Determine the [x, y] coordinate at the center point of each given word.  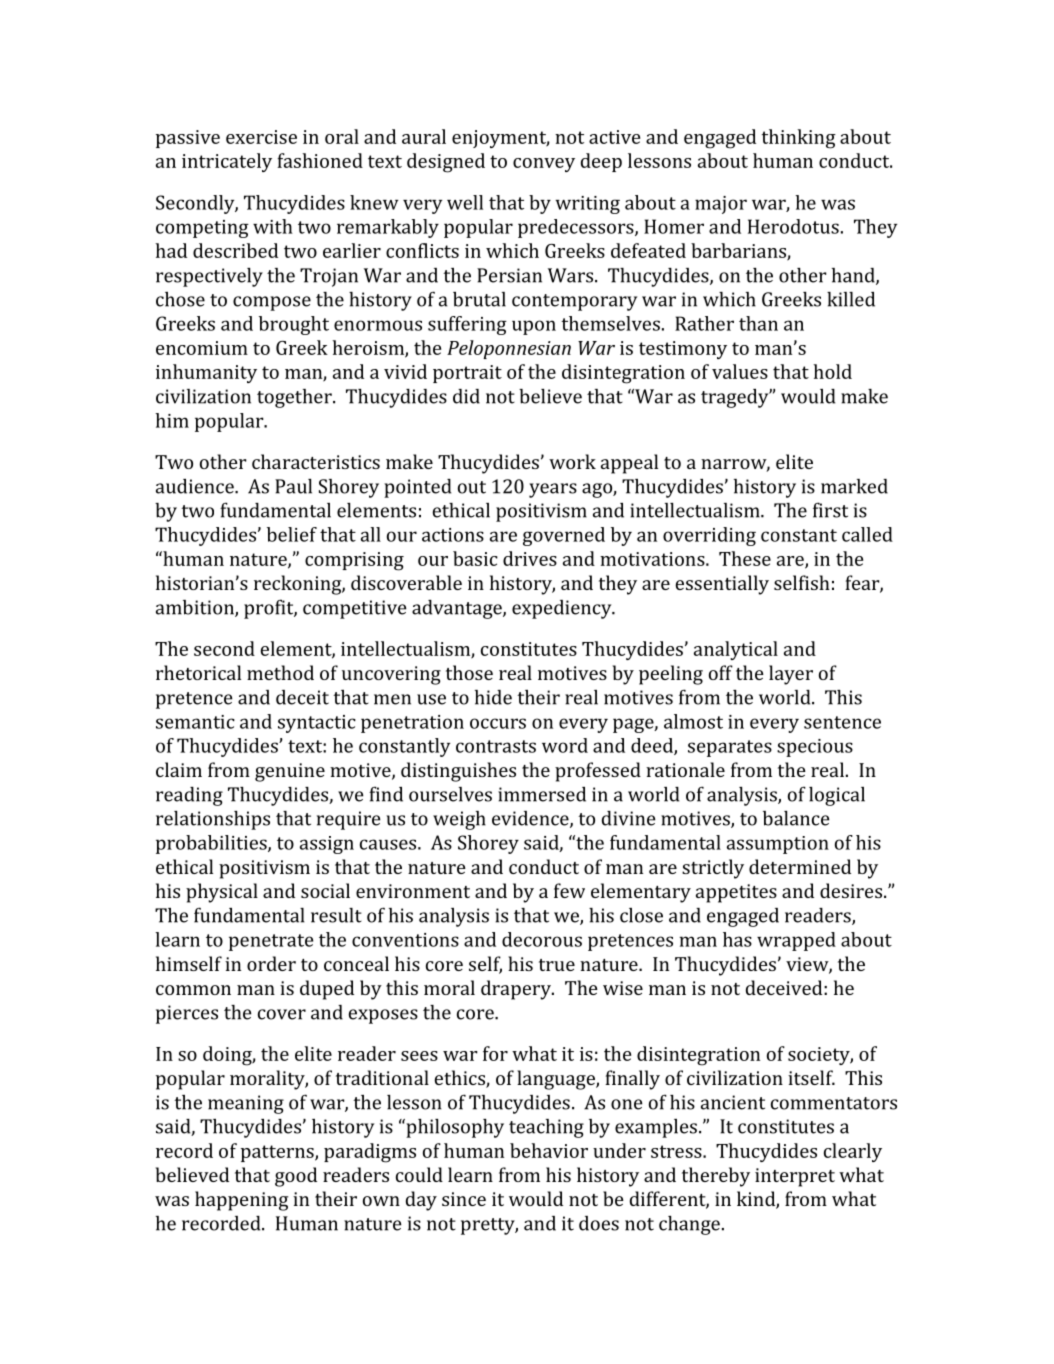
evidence [531, 819]
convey [544, 165]
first [830, 510]
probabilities [212, 844]
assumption [778, 845]
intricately [227, 162]
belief [292, 534]
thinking [799, 139]
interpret [795, 1177]
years [553, 490]
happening [241, 1201]
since [464, 1199]
